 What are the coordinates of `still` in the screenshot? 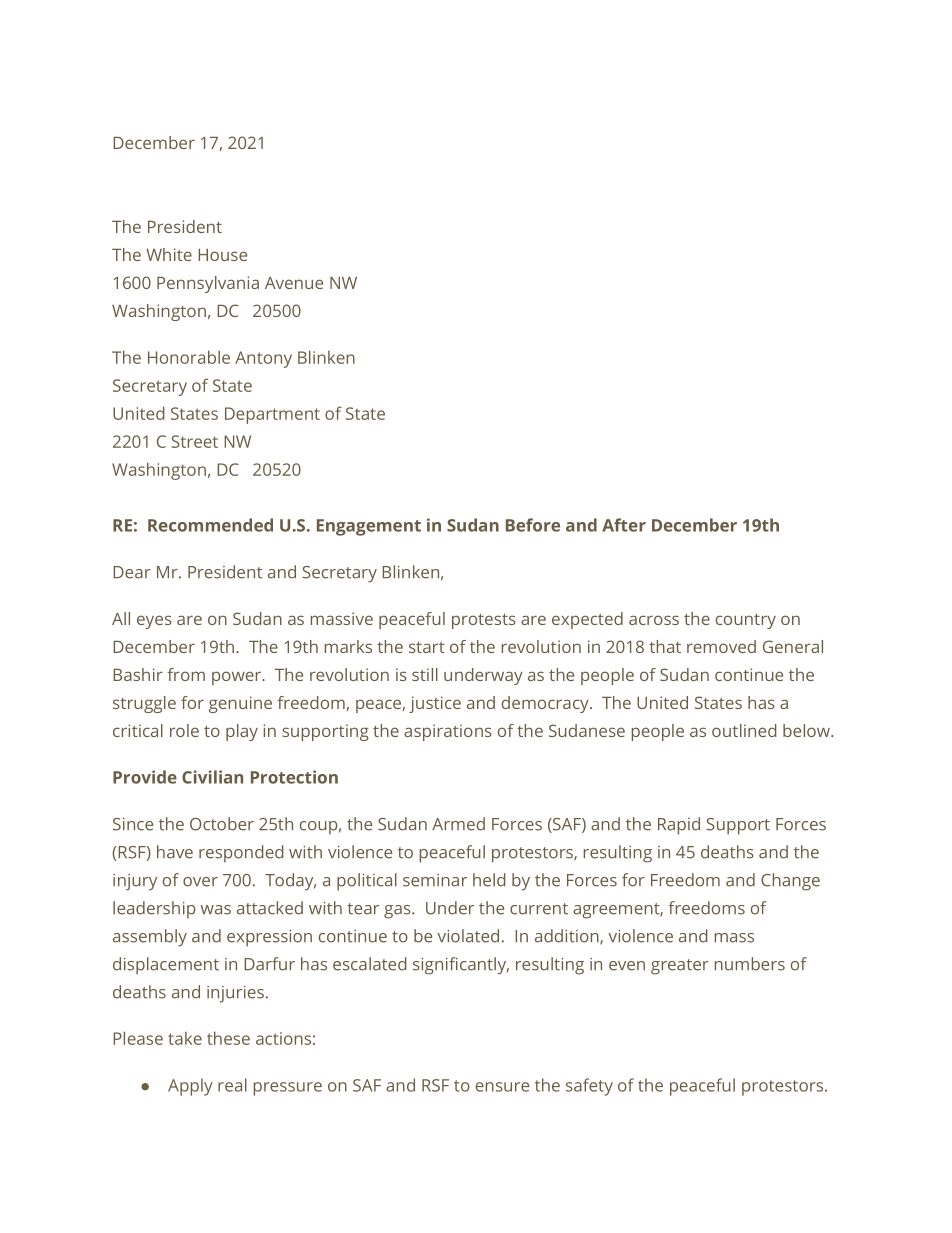 It's located at (425, 674).
